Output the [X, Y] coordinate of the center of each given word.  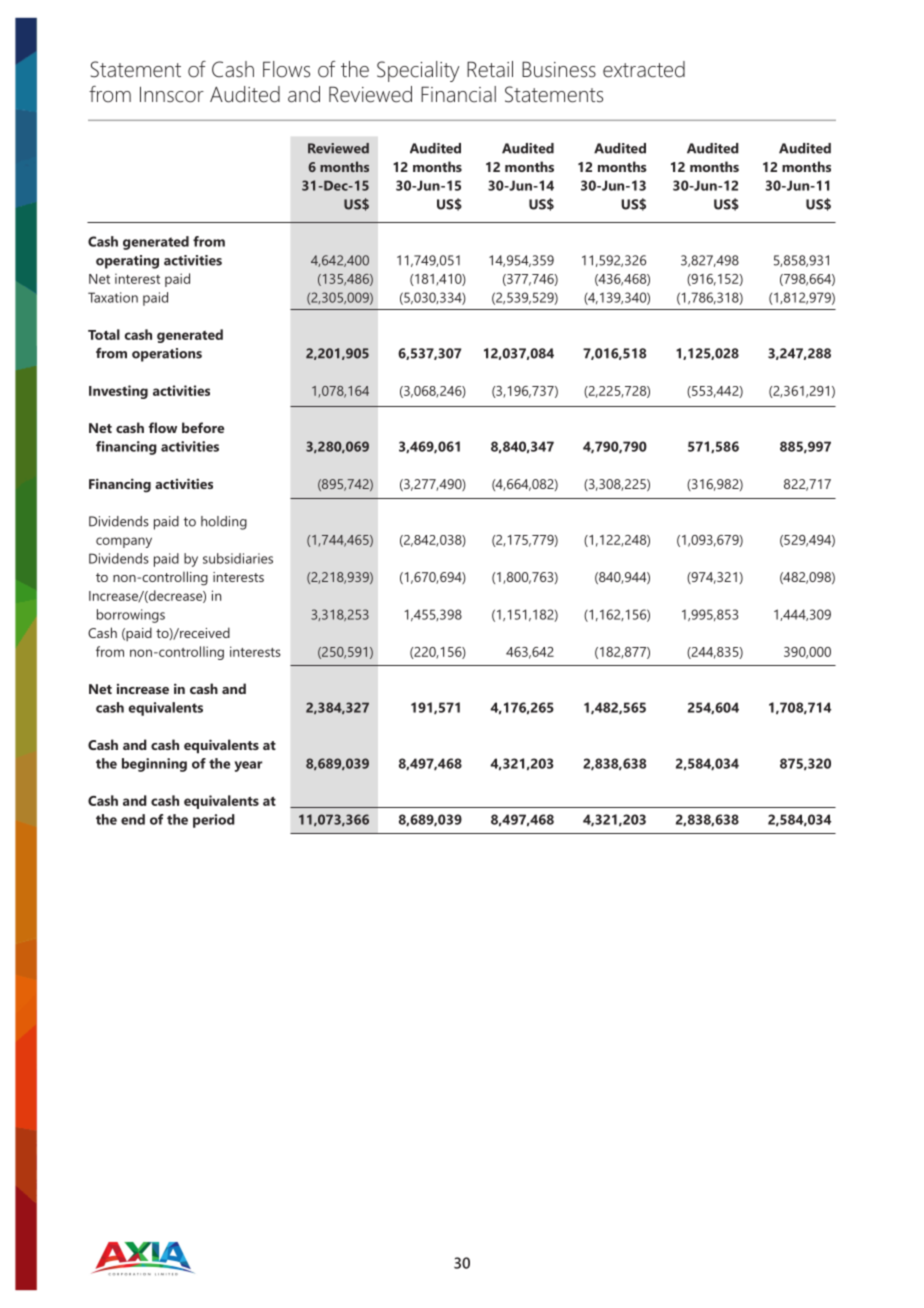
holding [224, 523]
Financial [458, 94]
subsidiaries [238, 558]
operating [127, 262]
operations [167, 355]
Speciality [418, 71]
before [203, 427]
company [124, 542]
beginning [154, 765]
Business [559, 69]
